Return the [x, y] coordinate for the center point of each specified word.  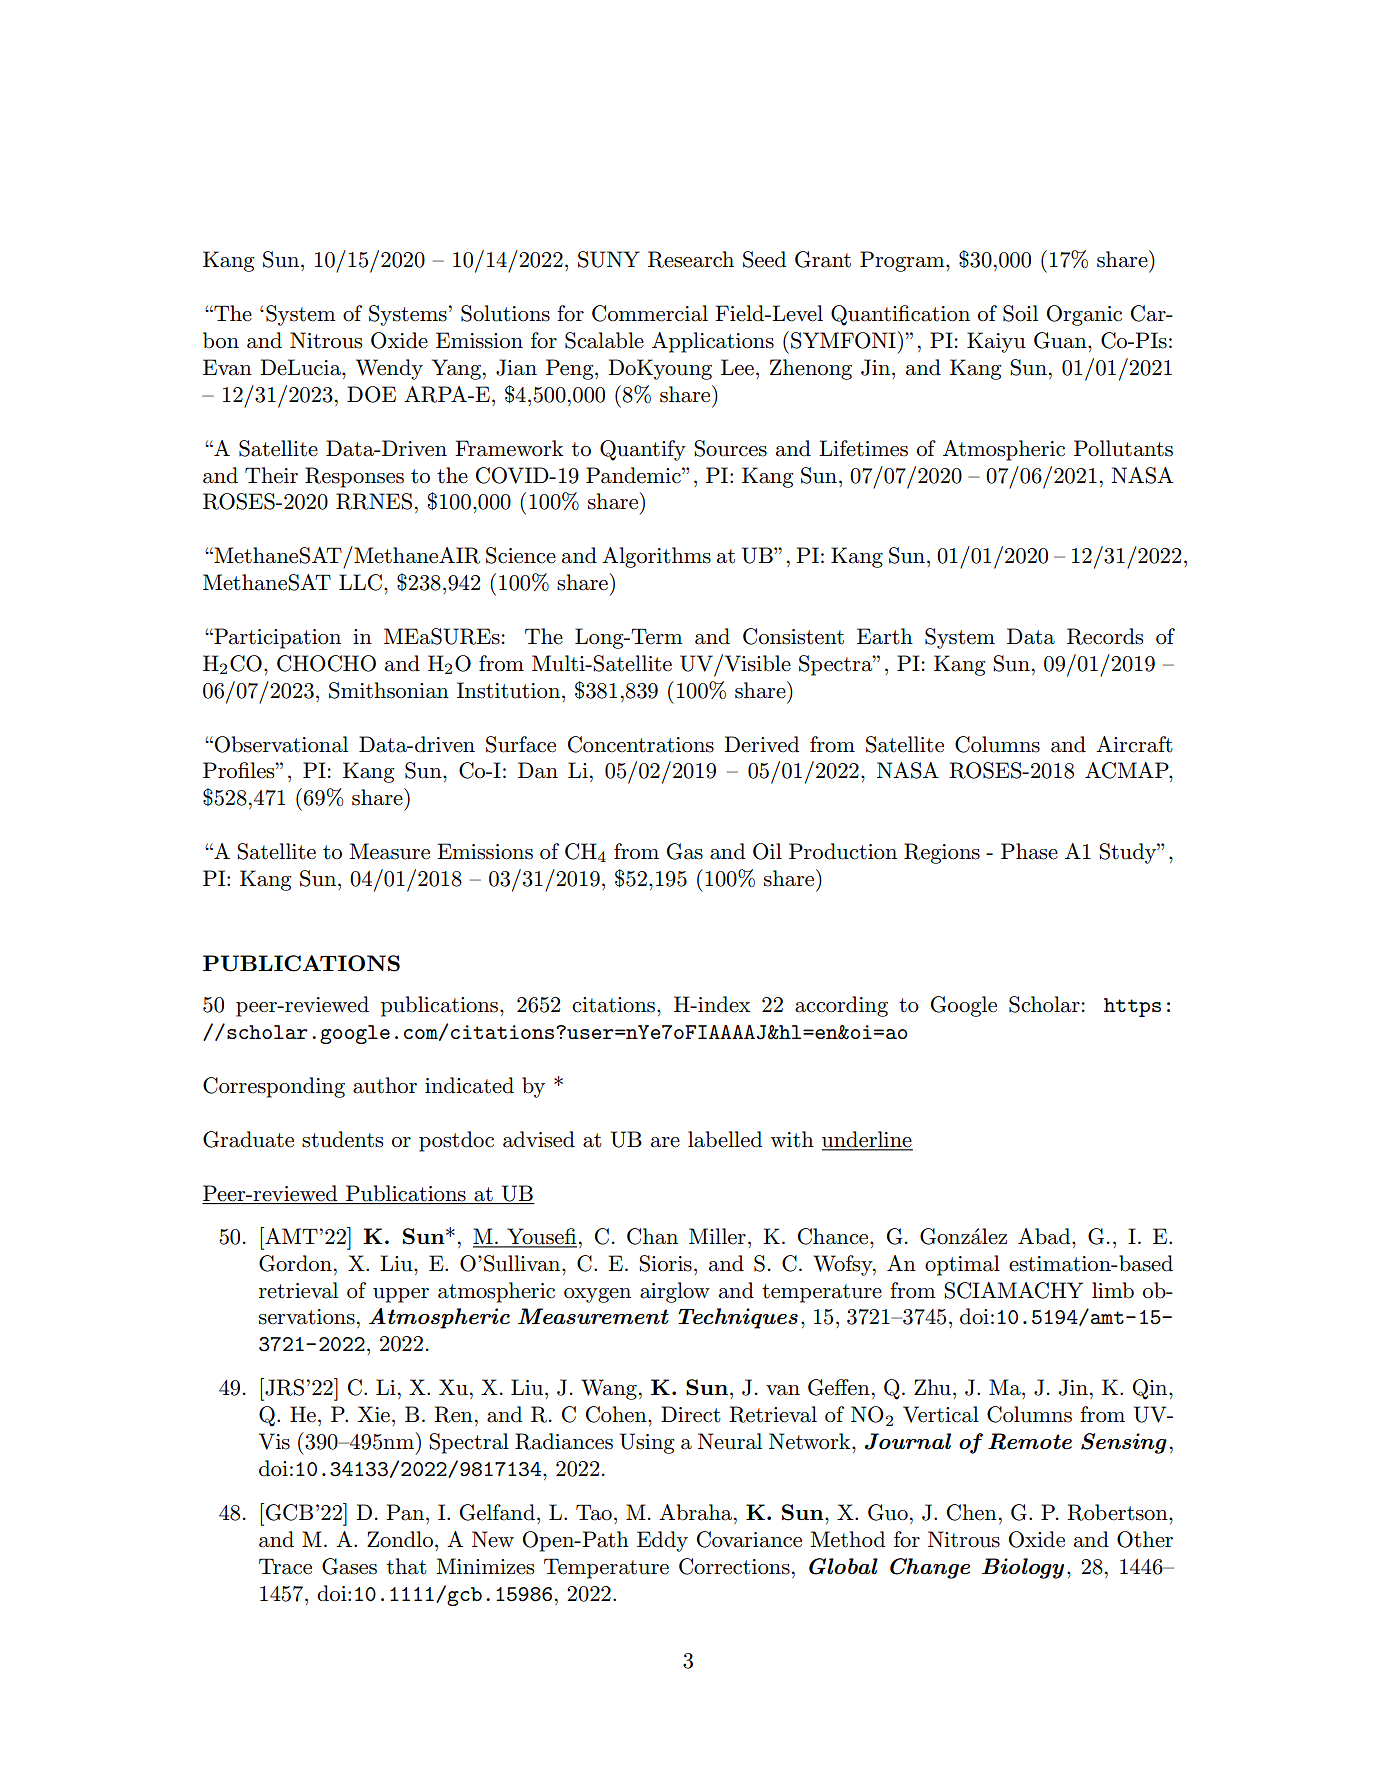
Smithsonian [389, 690]
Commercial [650, 313]
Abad [1045, 1236]
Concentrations [641, 744]
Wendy [389, 369]
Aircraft [1134, 744]
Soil [1020, 313]
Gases [349, 1566]
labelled [725, 1139]
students [342, 1139]
